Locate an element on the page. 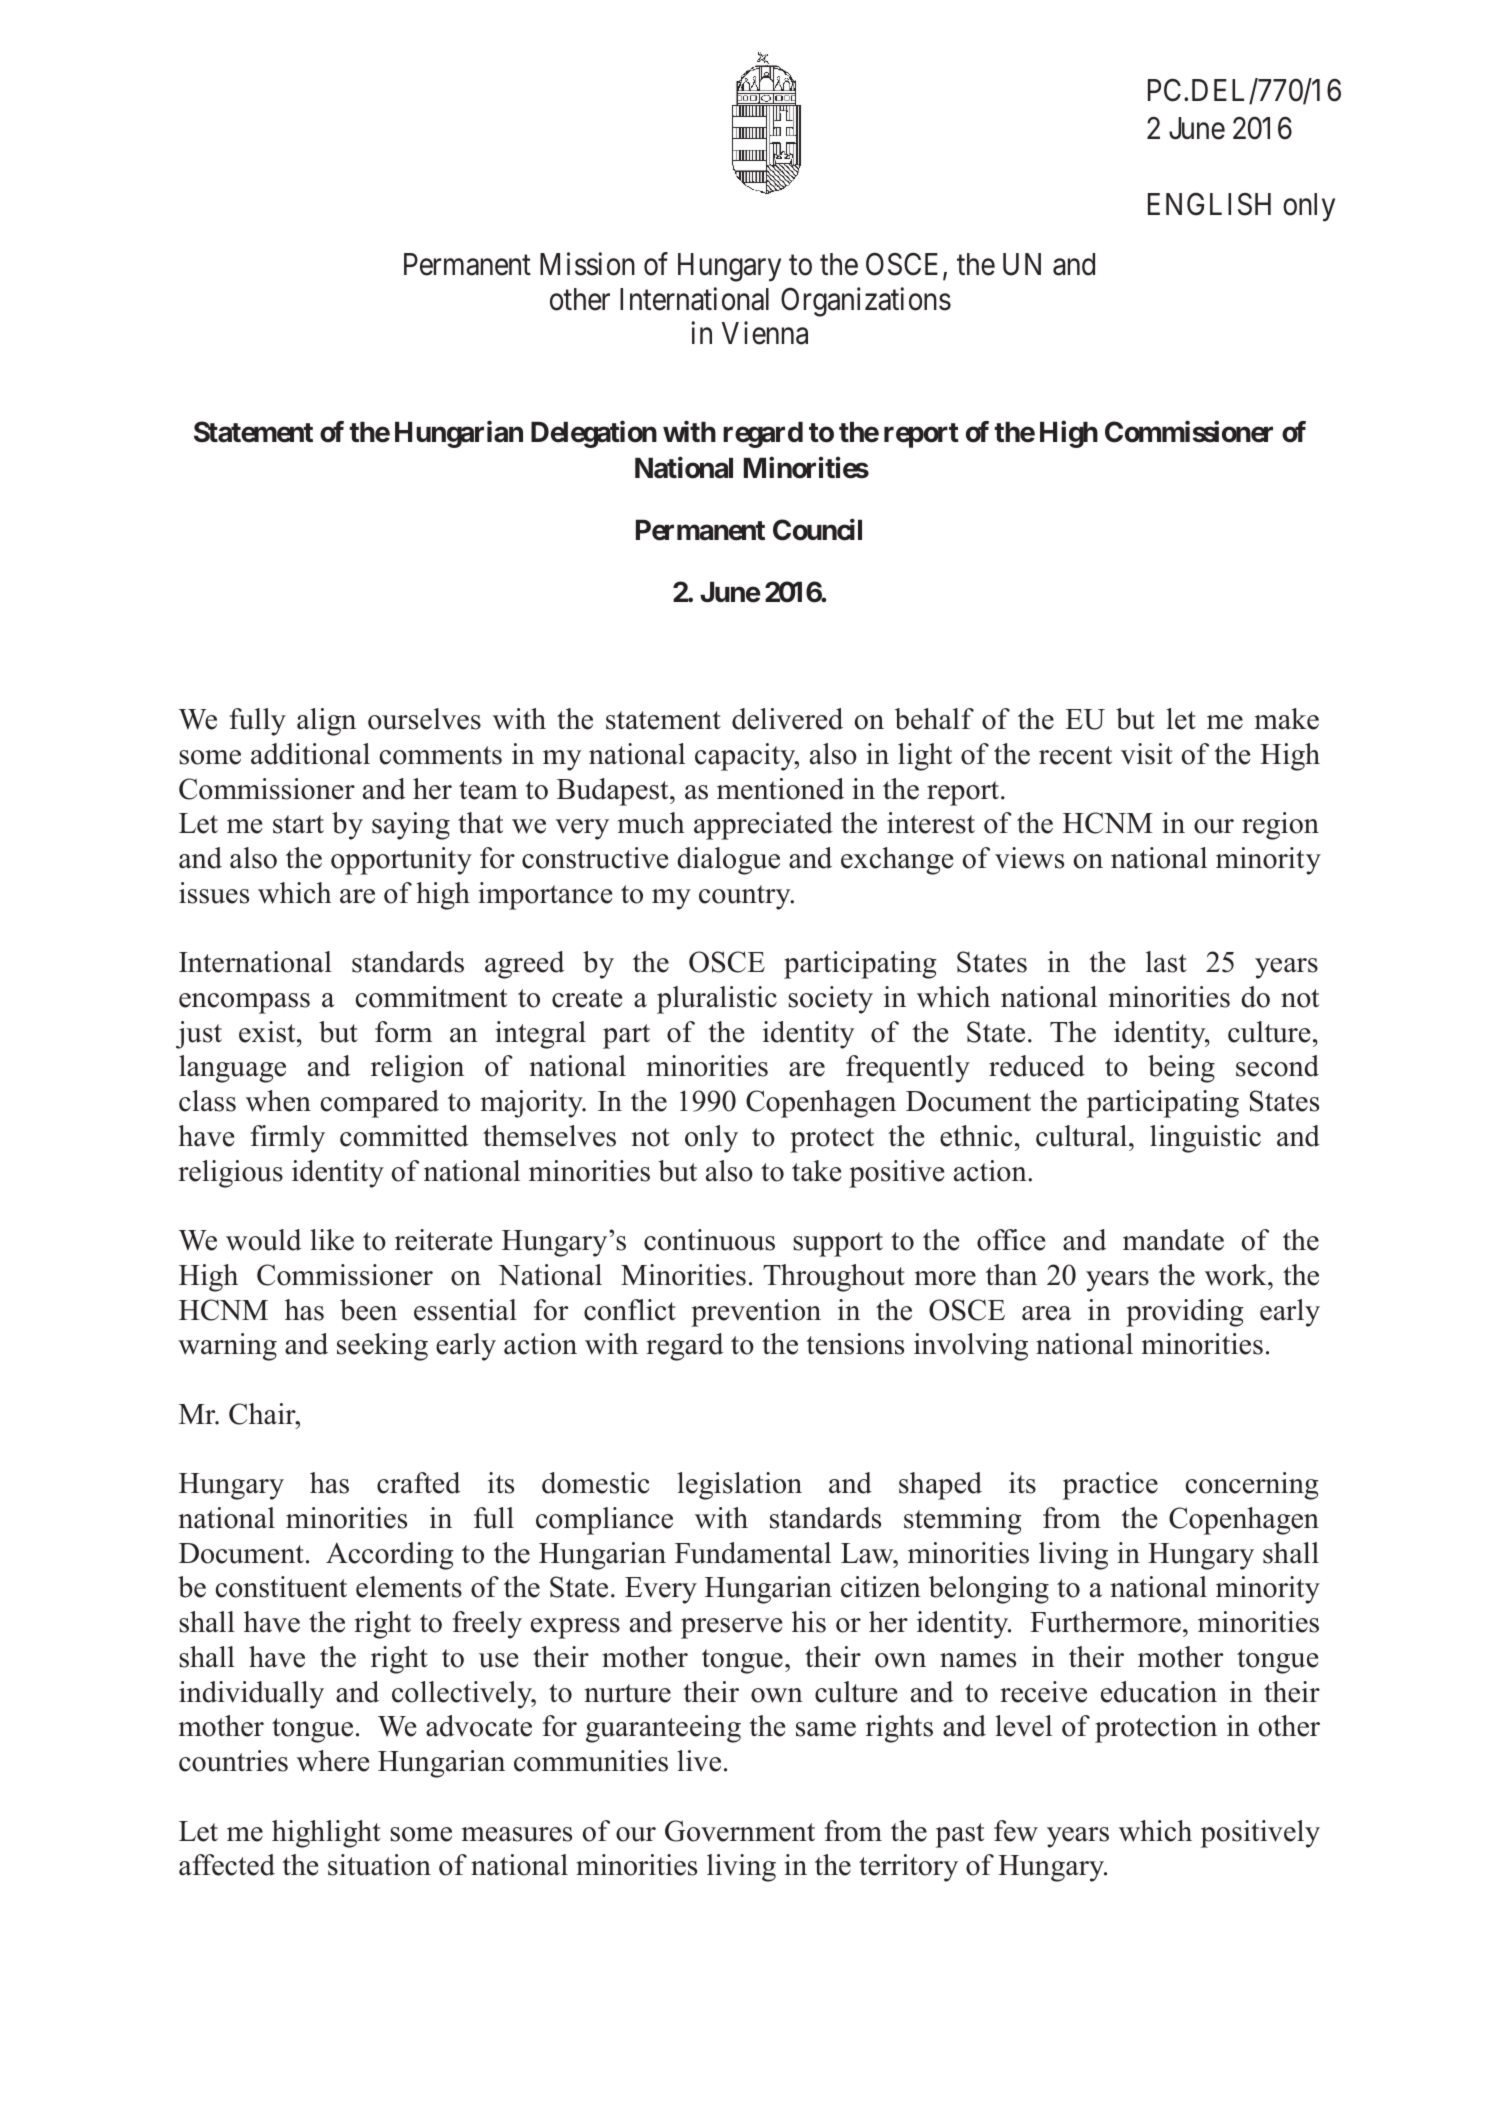  where is located at coordinates (333, 1761).
